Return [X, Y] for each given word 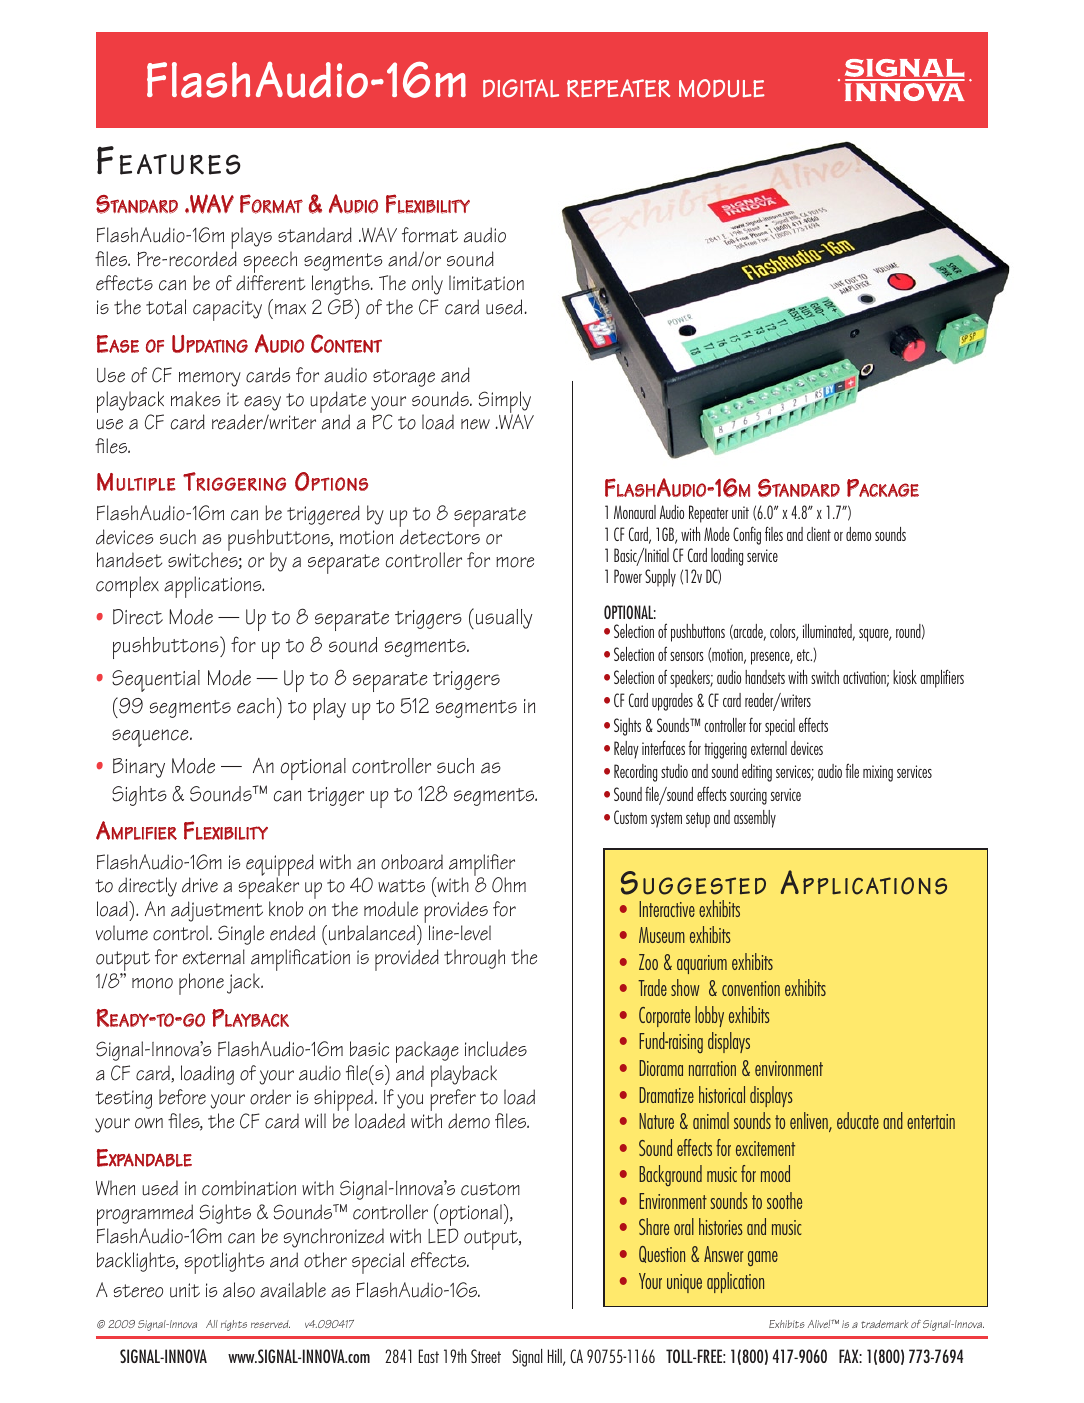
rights [234, 1325]
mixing [878, 773]
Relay [626, 750]
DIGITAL [521, 88]
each [255, 706]
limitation [486, 283]
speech [270, 263]
